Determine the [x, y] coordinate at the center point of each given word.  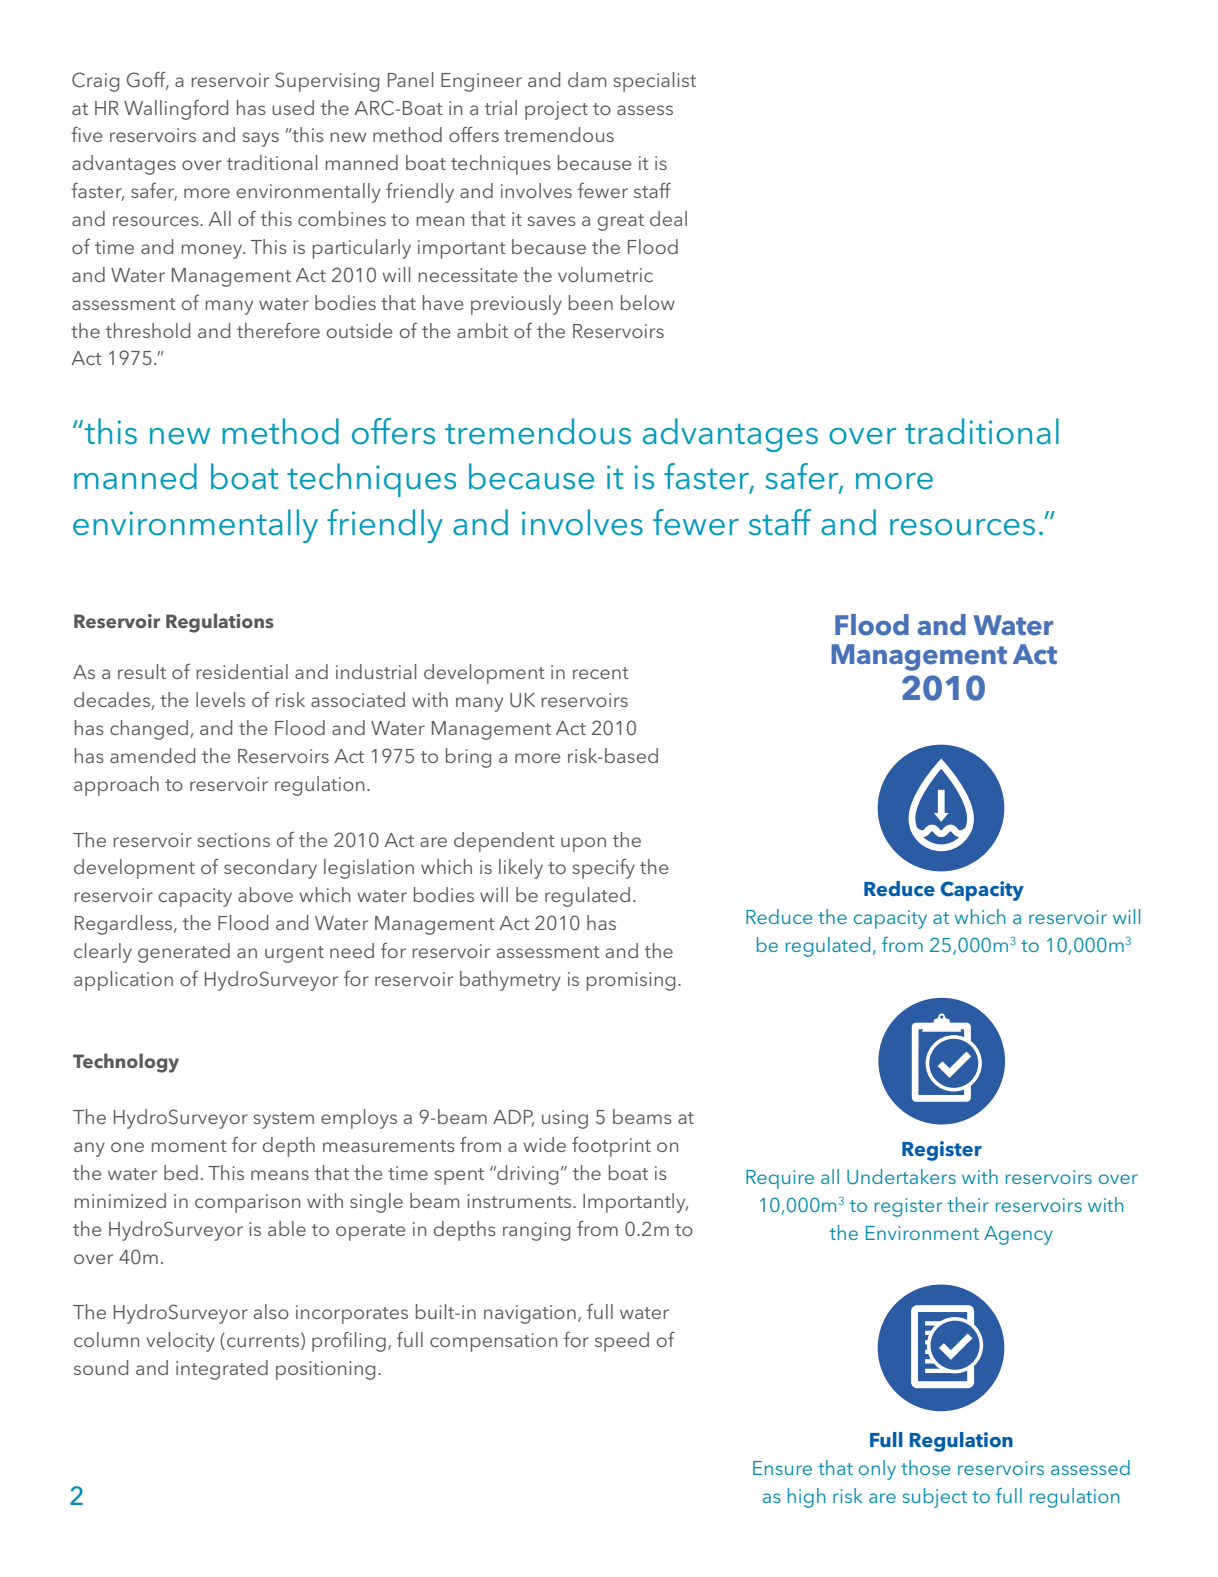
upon [583, 844]
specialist [654, 82]
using [565, 1119]
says [260, 139]
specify [603, 869]
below [648, 302]
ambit [482, 330]
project [556, 110]
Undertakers [901, 1177]
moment [189, 1146]
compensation [493, 1342]
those [925, 1467]
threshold [148, 330]
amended [152, 755]
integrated [222, 1370]
